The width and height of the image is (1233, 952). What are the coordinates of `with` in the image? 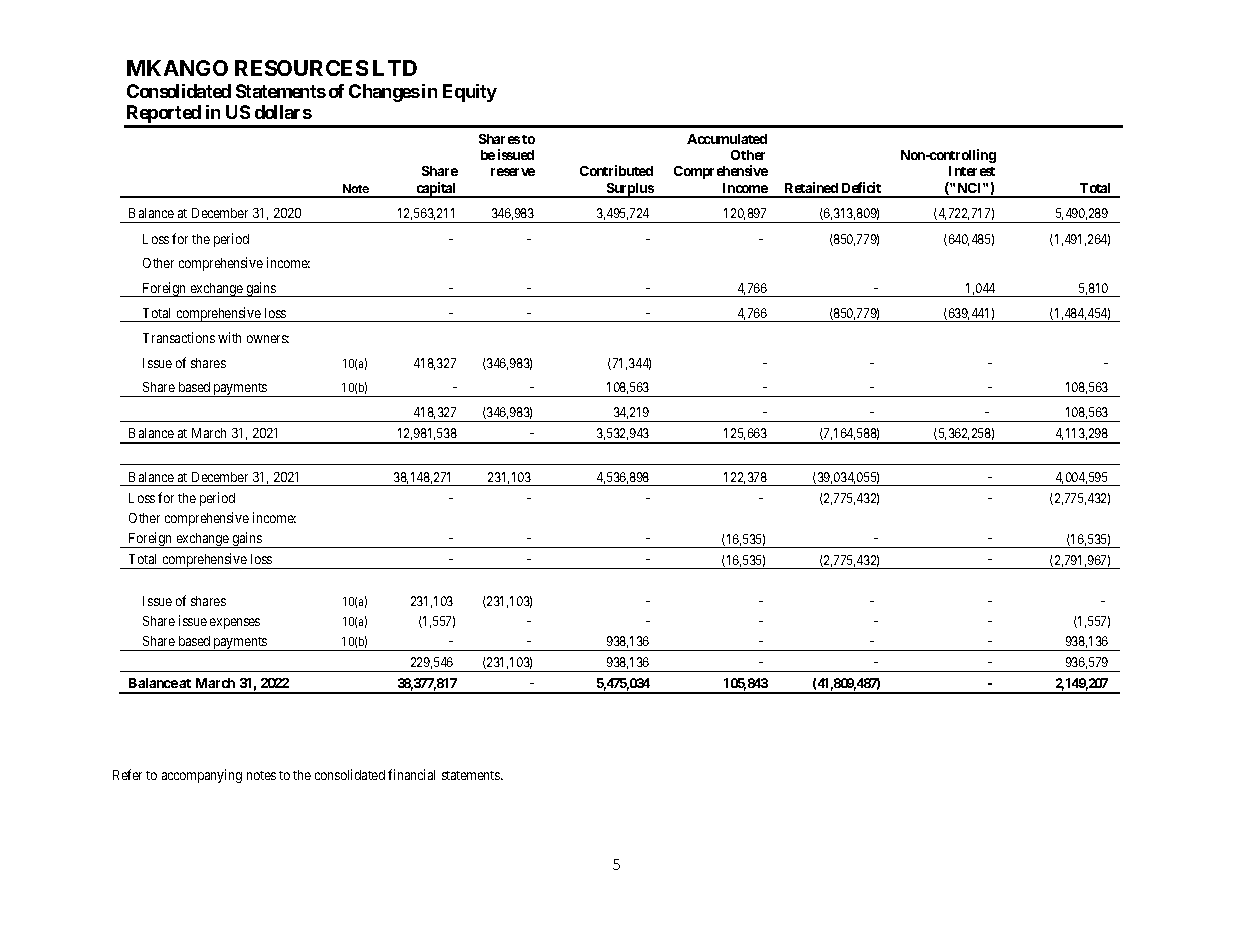 It's located at (229, 337).
